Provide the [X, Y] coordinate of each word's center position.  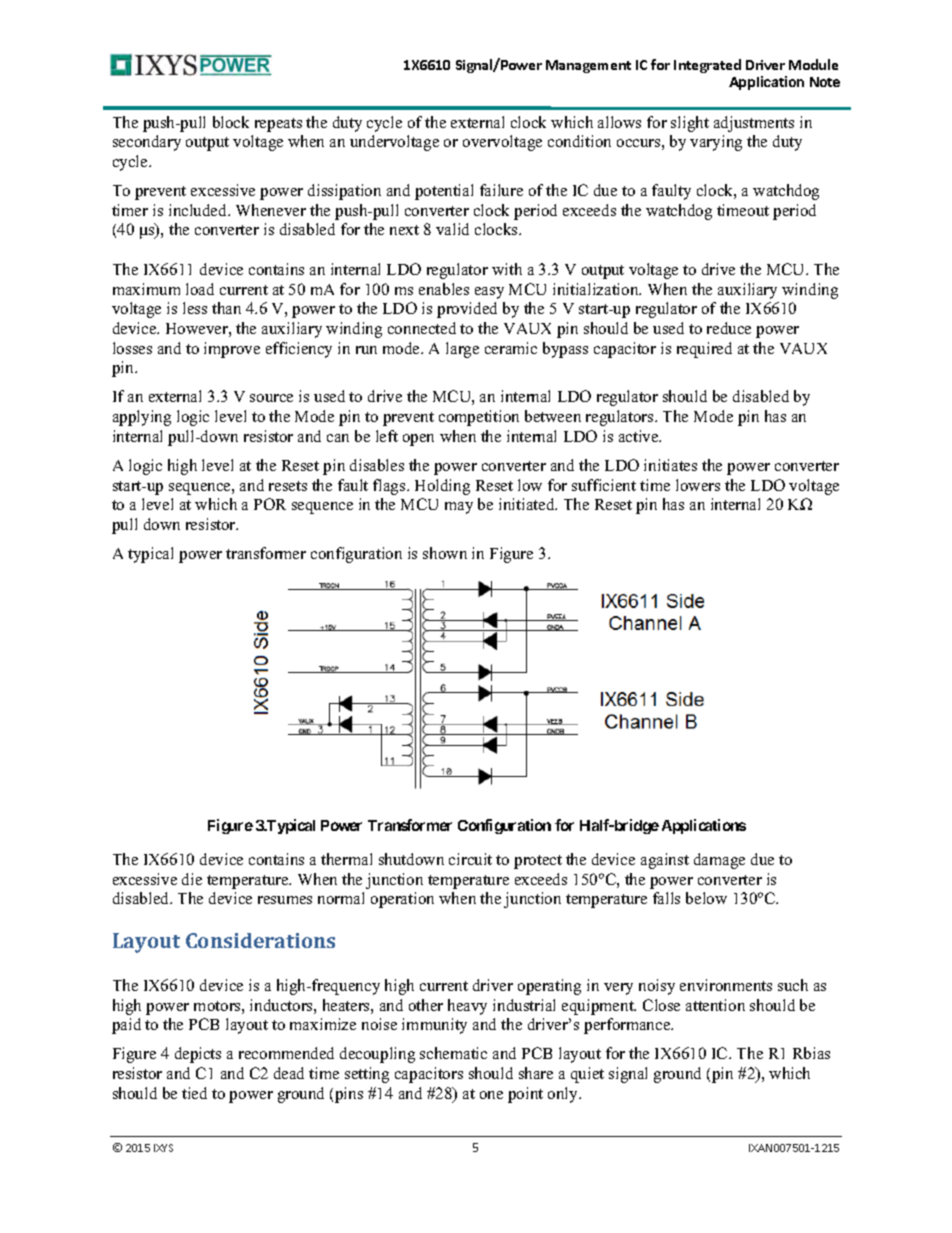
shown [445, 553]
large [462, 350]
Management [588, 66]
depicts [198, 1055]
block [231, 122]
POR [270, 504]
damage [719, 861]
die [192, 879]
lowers [698, 485]
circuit [470, 859]
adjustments [754, 124]
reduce [729, 328]
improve [232, 350]
